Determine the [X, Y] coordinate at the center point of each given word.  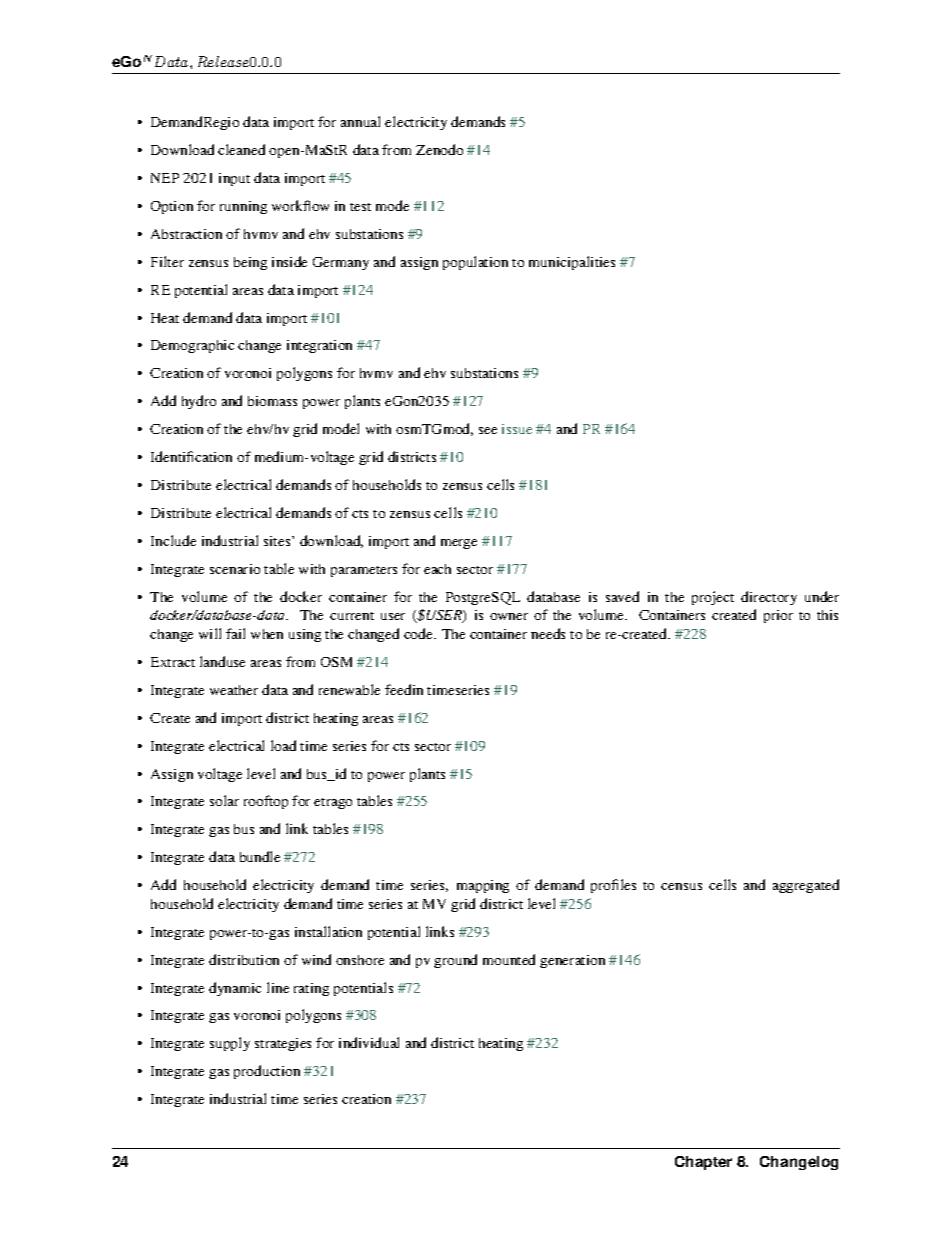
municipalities [572, 263]
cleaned [241, 149]
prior [778, 616]
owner [509, 616]
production [267, 1072]
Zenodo [439, 149]
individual [369, 1042]
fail [235, 633]
